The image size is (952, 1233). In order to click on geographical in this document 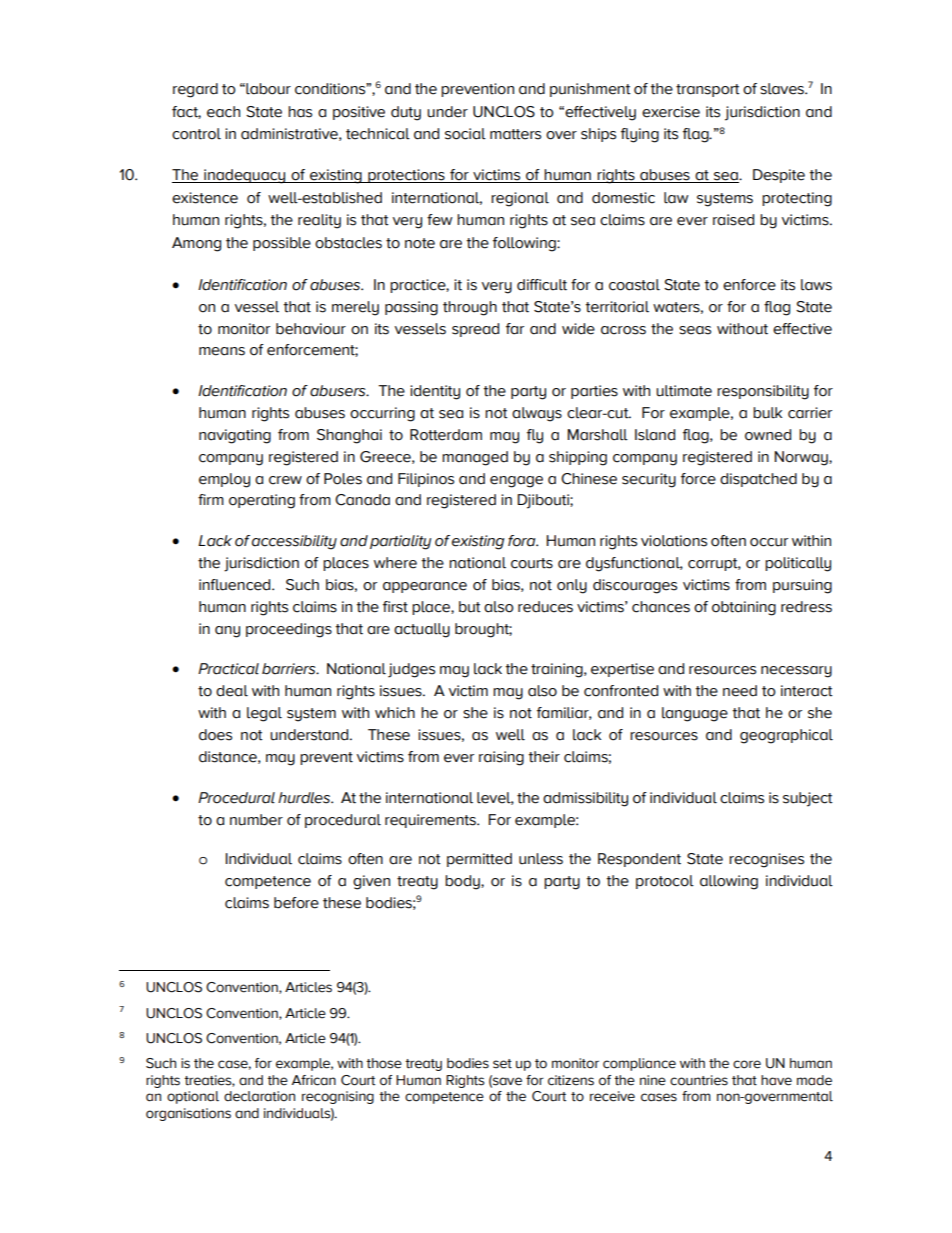, I will do `click(786, 736)`.
